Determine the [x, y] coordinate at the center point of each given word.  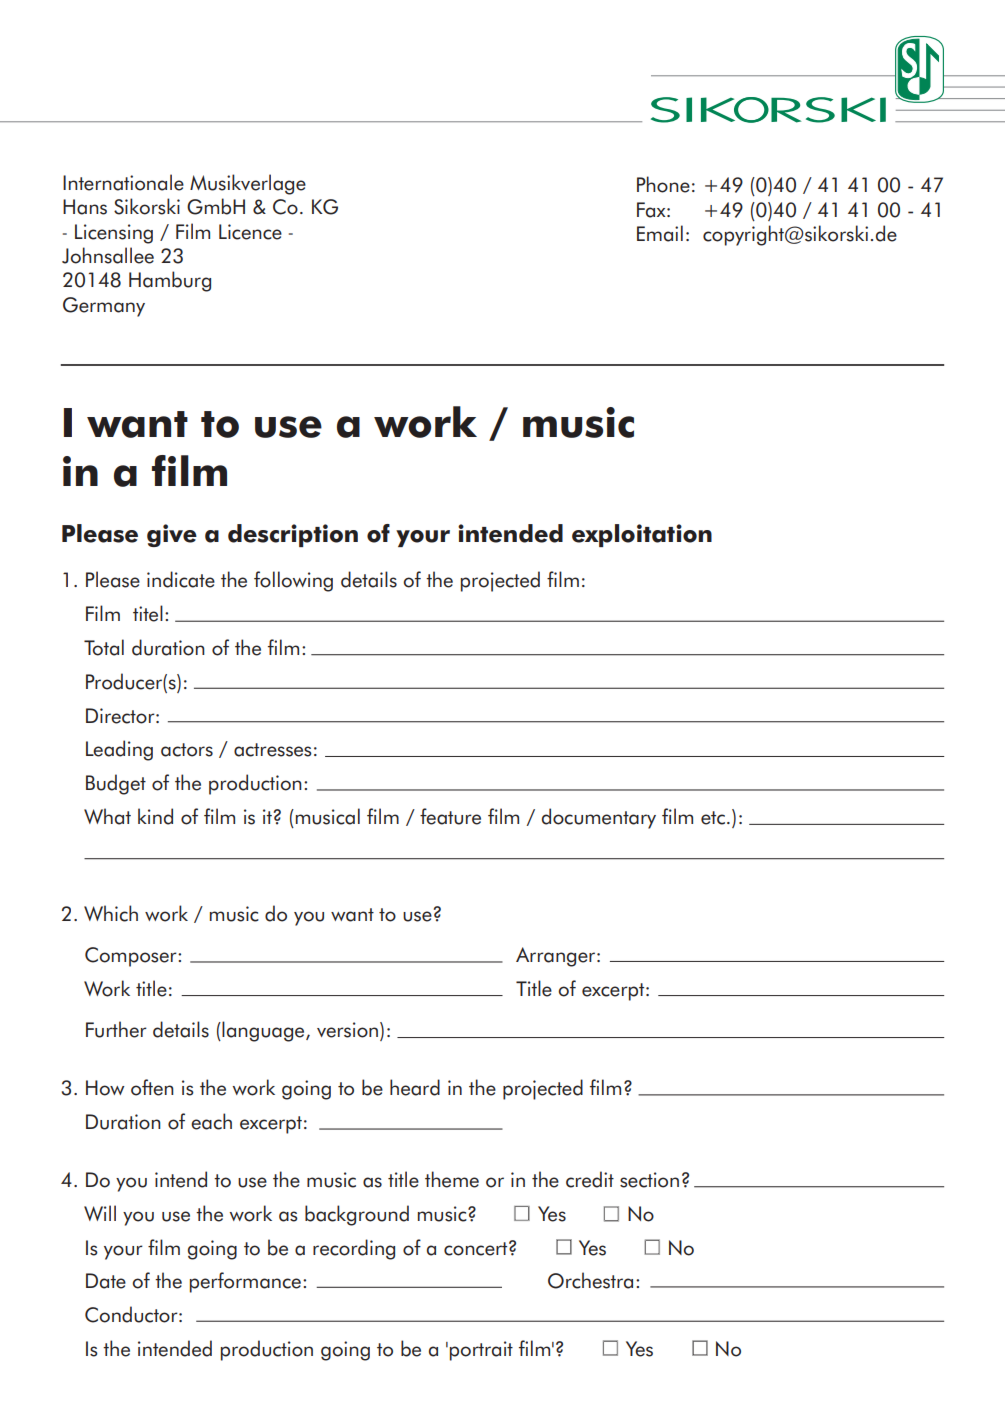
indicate [181, 579]
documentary [599, 818]
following [293, 581]
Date [106, 1281]
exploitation [642, 535]
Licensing [114, 234]
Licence [250, 232]
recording [354, 1249]
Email [660, 233]
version [349, 1031]
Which [111, 913]
